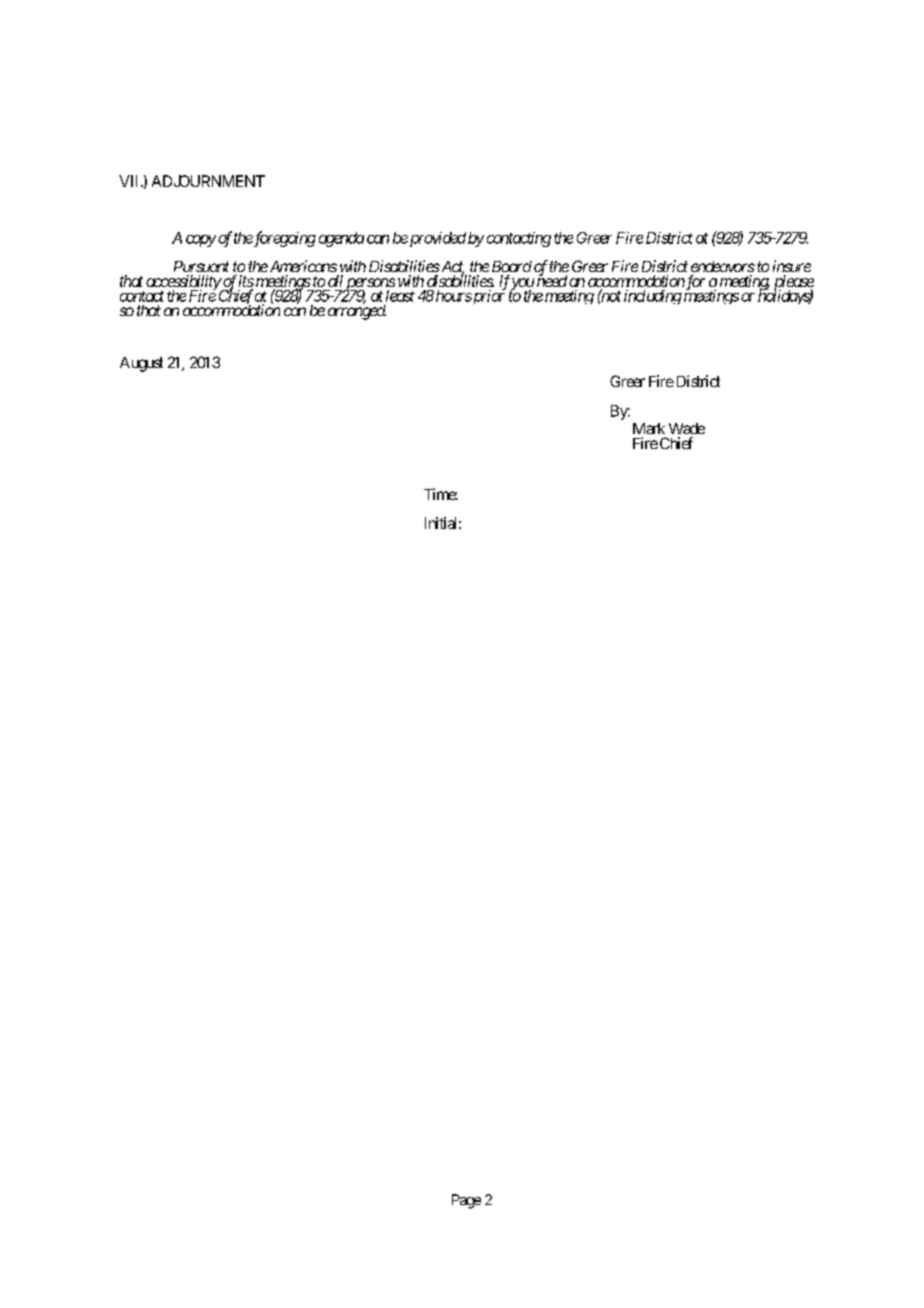 The image size is (924, 1308). I want to click on copy, so click(201, 241).
